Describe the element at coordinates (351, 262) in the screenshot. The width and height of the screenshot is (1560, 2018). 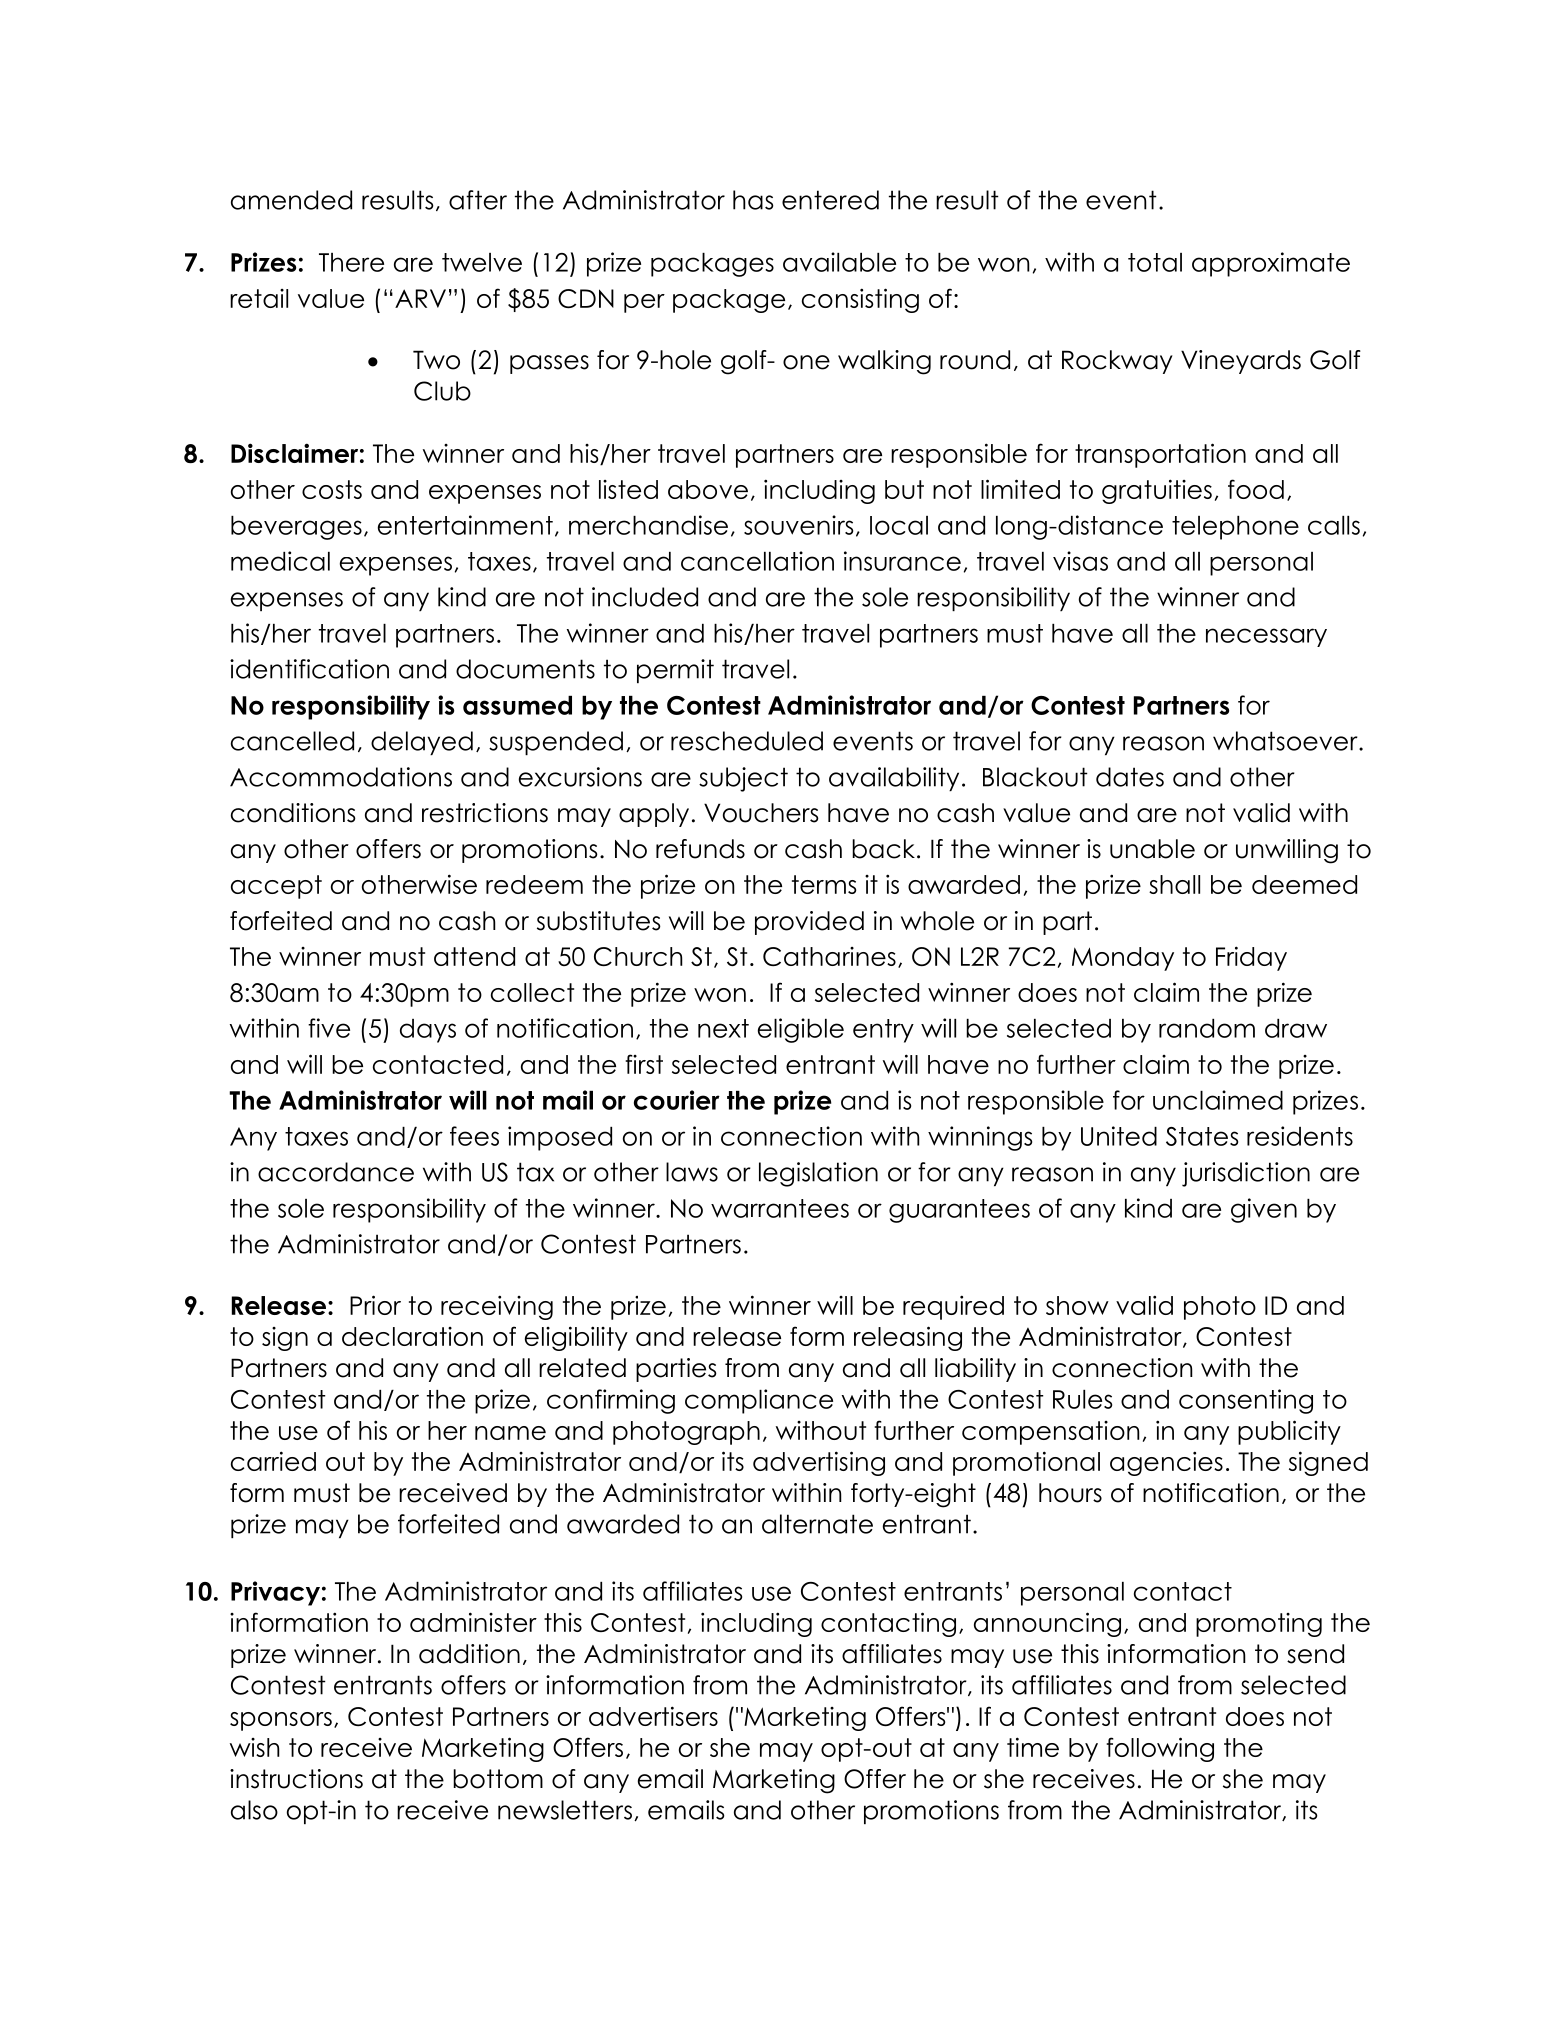
I see `There` at that location.
